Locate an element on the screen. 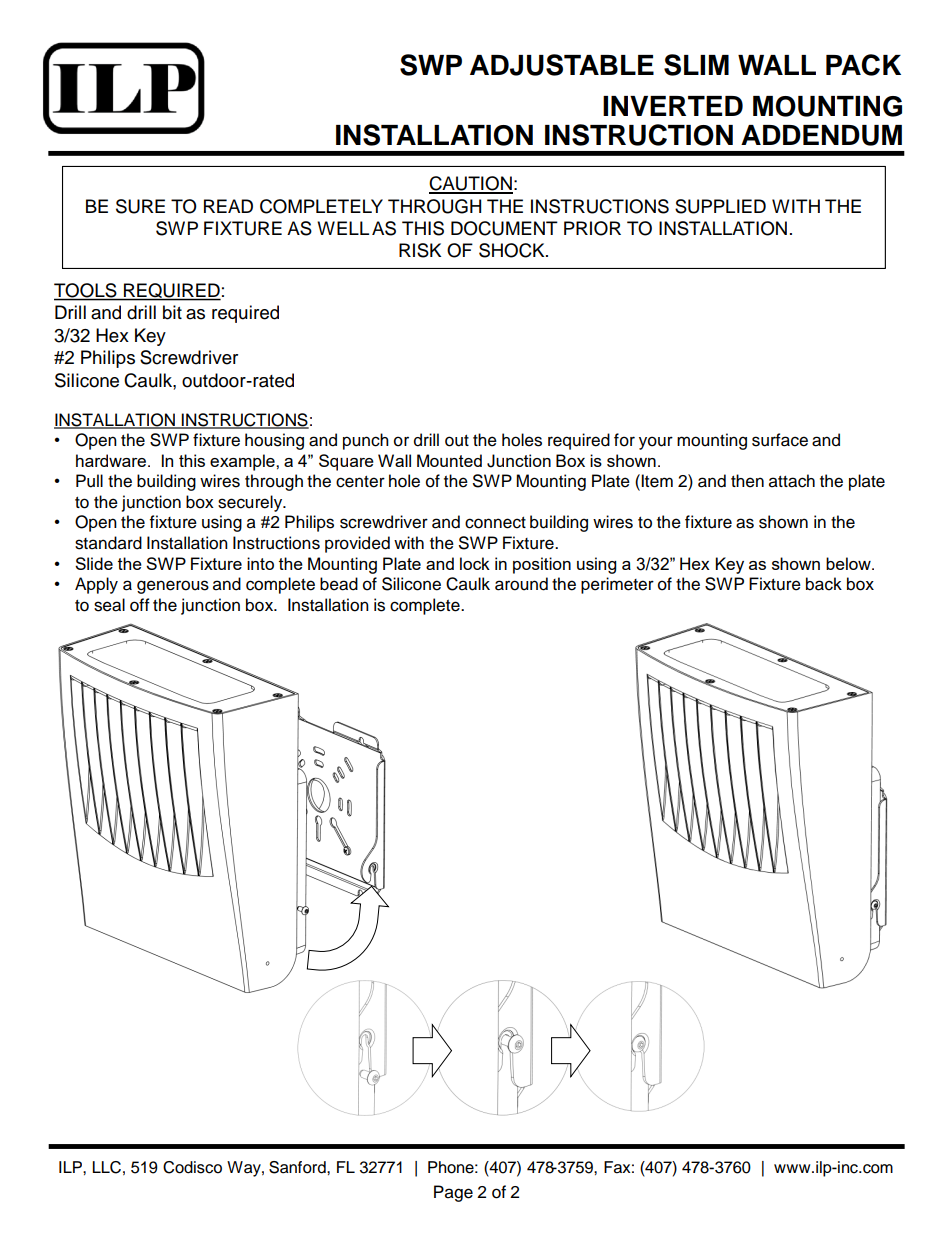 The height and width of the screenshot is (1233, 952). Sanford is located at coordinates (298, 1167).
